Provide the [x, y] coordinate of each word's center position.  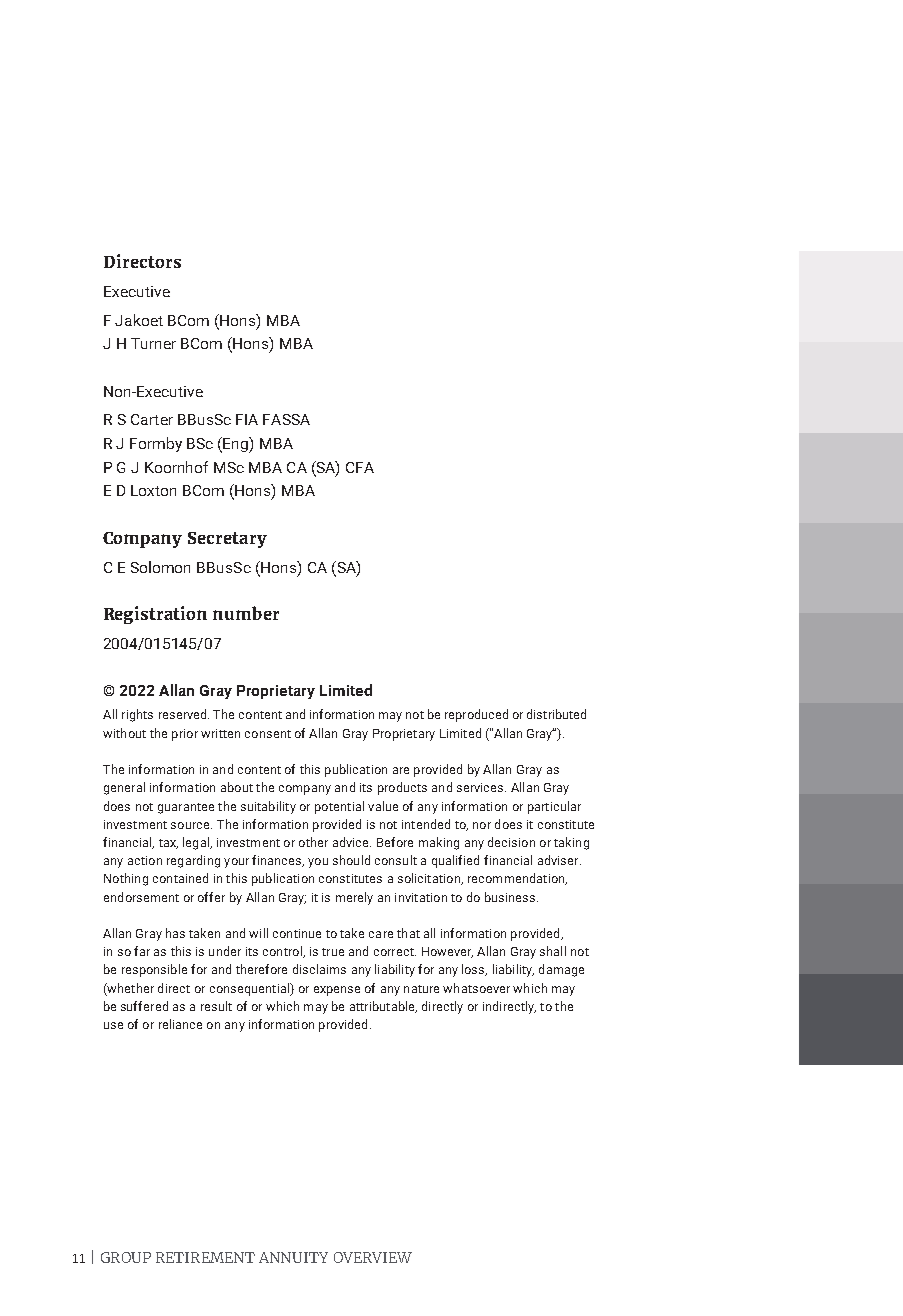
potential [339, 807]
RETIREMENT [205, 1257]
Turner [153, 343]
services [481, 787]
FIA [247, 419]
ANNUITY [293, 1257]
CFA [360, 467]
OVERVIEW [373, 1257]
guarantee [186, 808]
